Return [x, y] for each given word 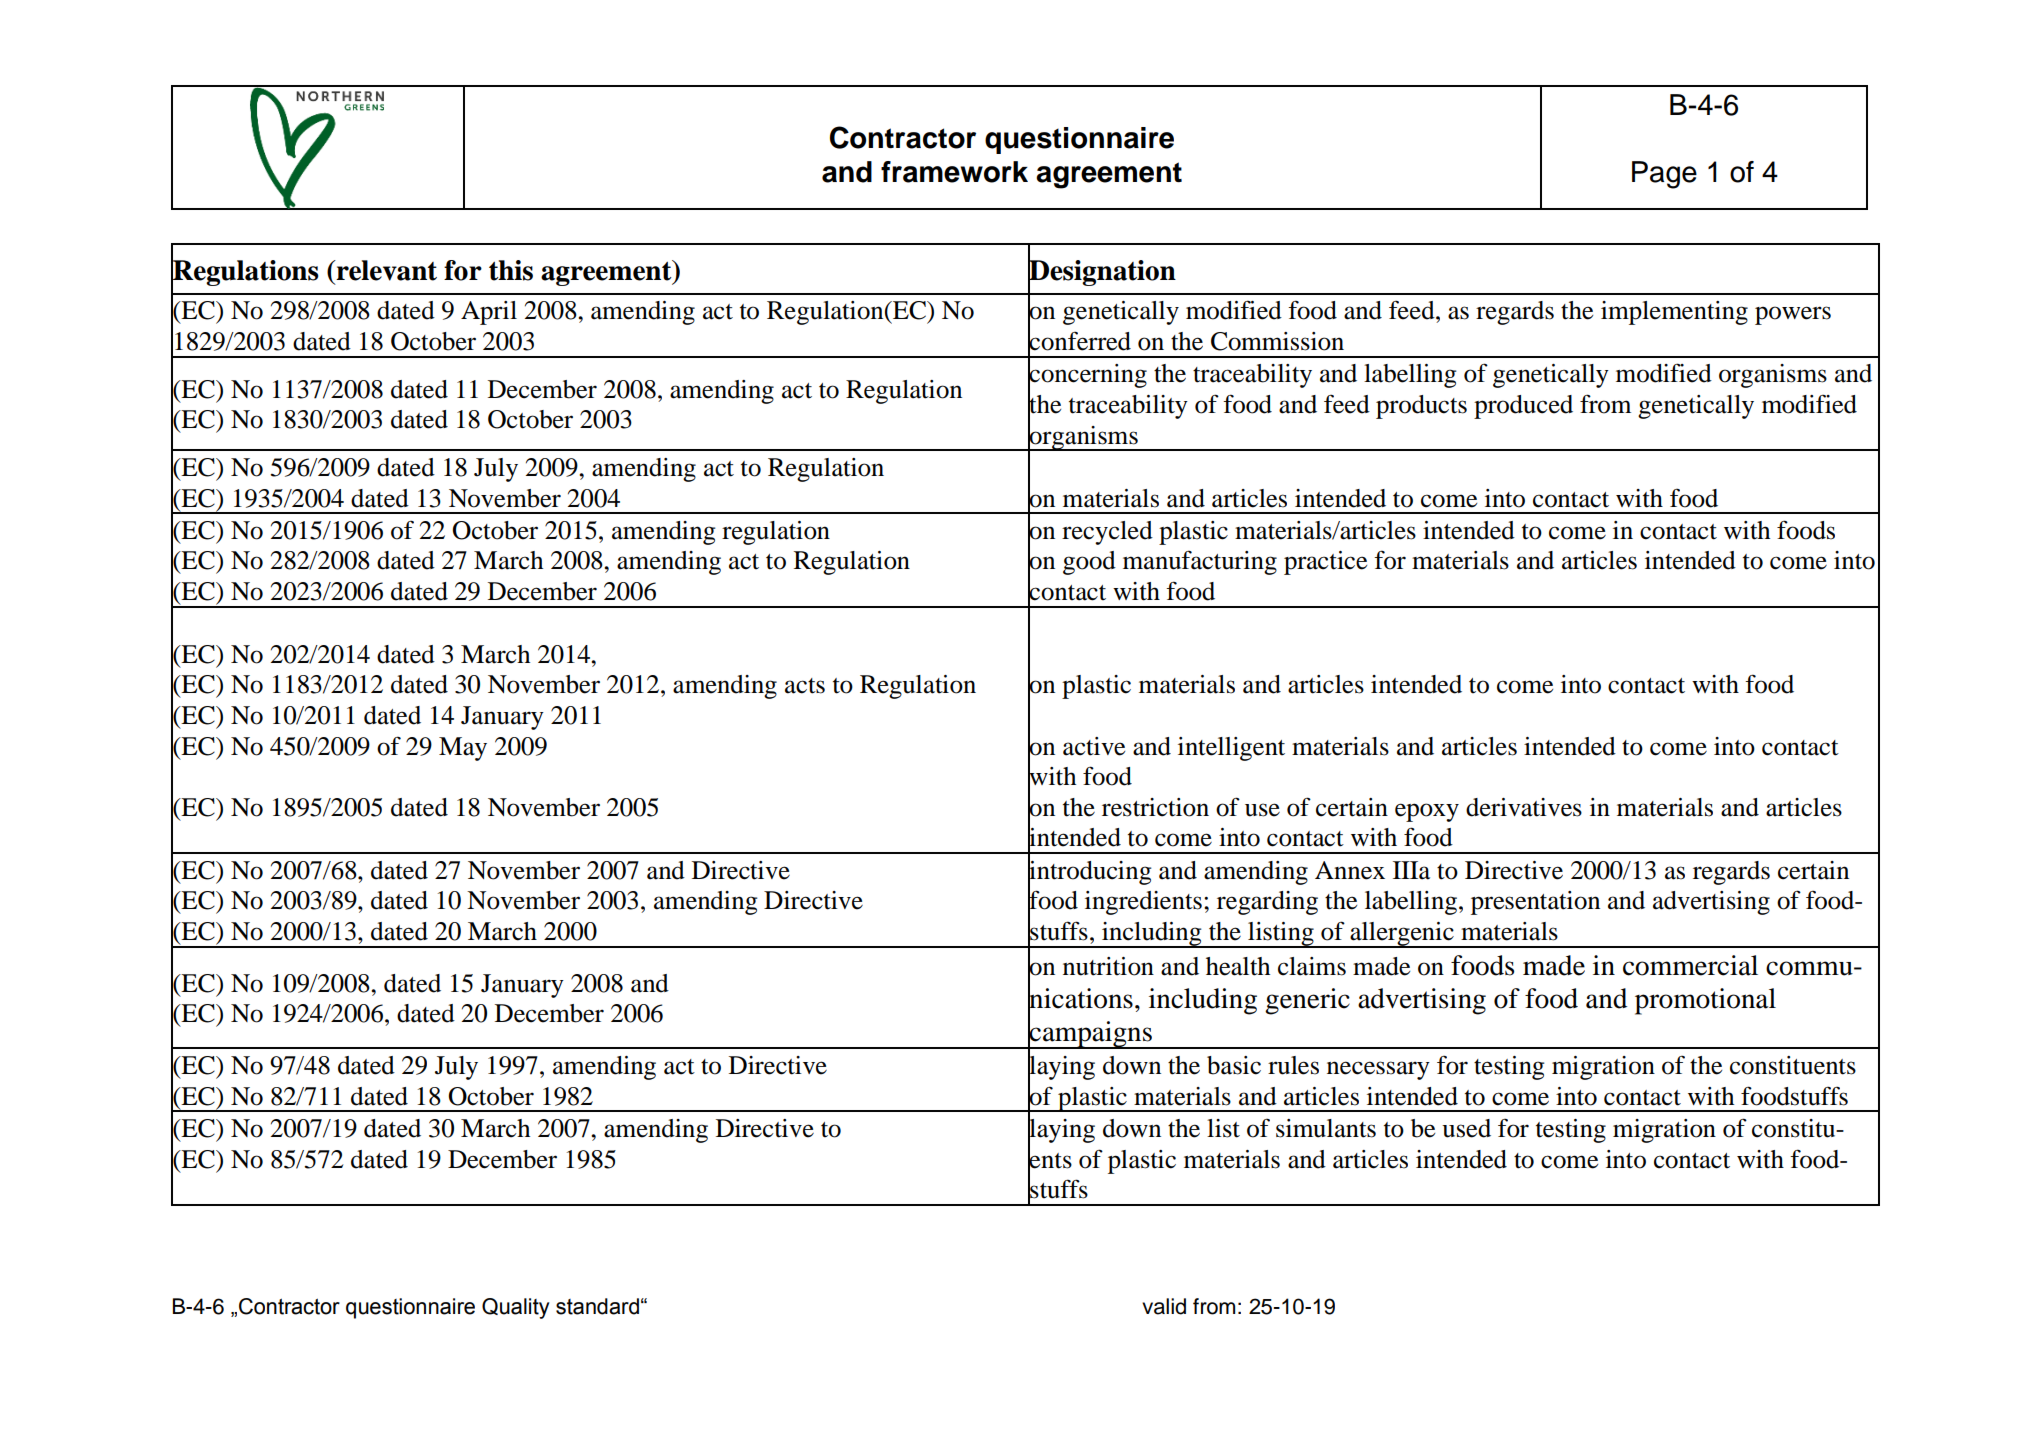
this [511, 270]
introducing [1089, 872]
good [1089, 563]
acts [805, 686]
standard [597, 1306]
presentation [1535, 903]
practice [1325, 563]
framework [954, 172]
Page [1664, 175]
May [463, 749]
